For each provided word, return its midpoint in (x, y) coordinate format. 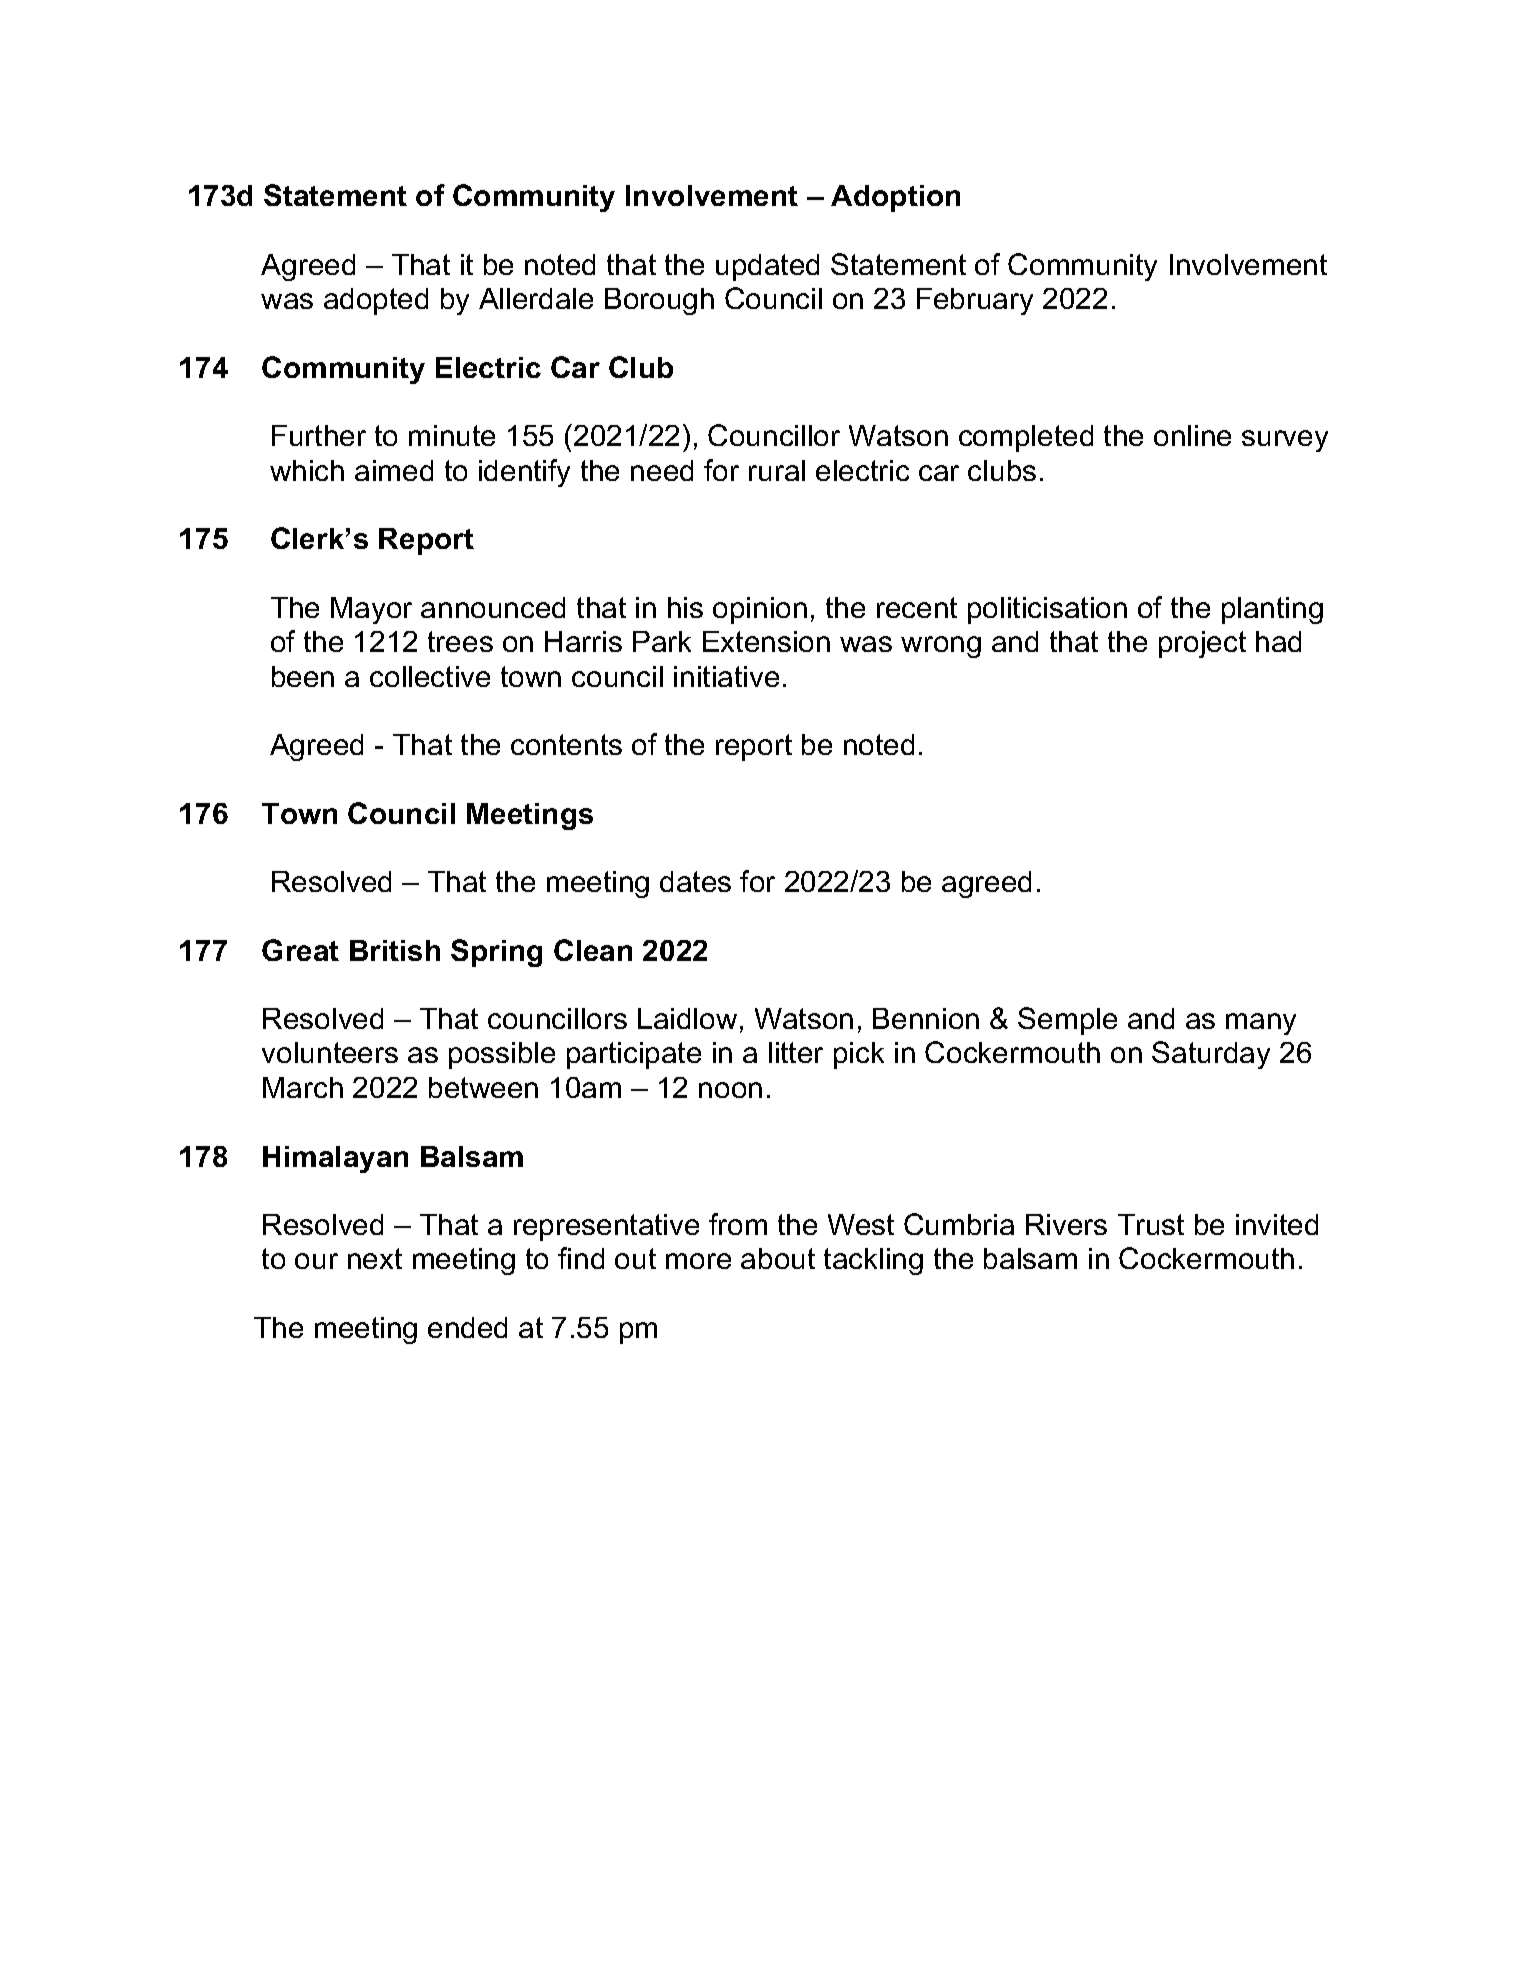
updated (767, 267)
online (1192, 435)
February (975, 301)
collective (430, 676)
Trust (1151, 1224)
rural (777, 470)
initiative (726, 676)
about (778, 1258)
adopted (376, 301)
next (375, 1258)
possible (502, 1055)
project (1202, 644)
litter (796, 1052)
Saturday (1211, 1055)
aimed (394, 470)
